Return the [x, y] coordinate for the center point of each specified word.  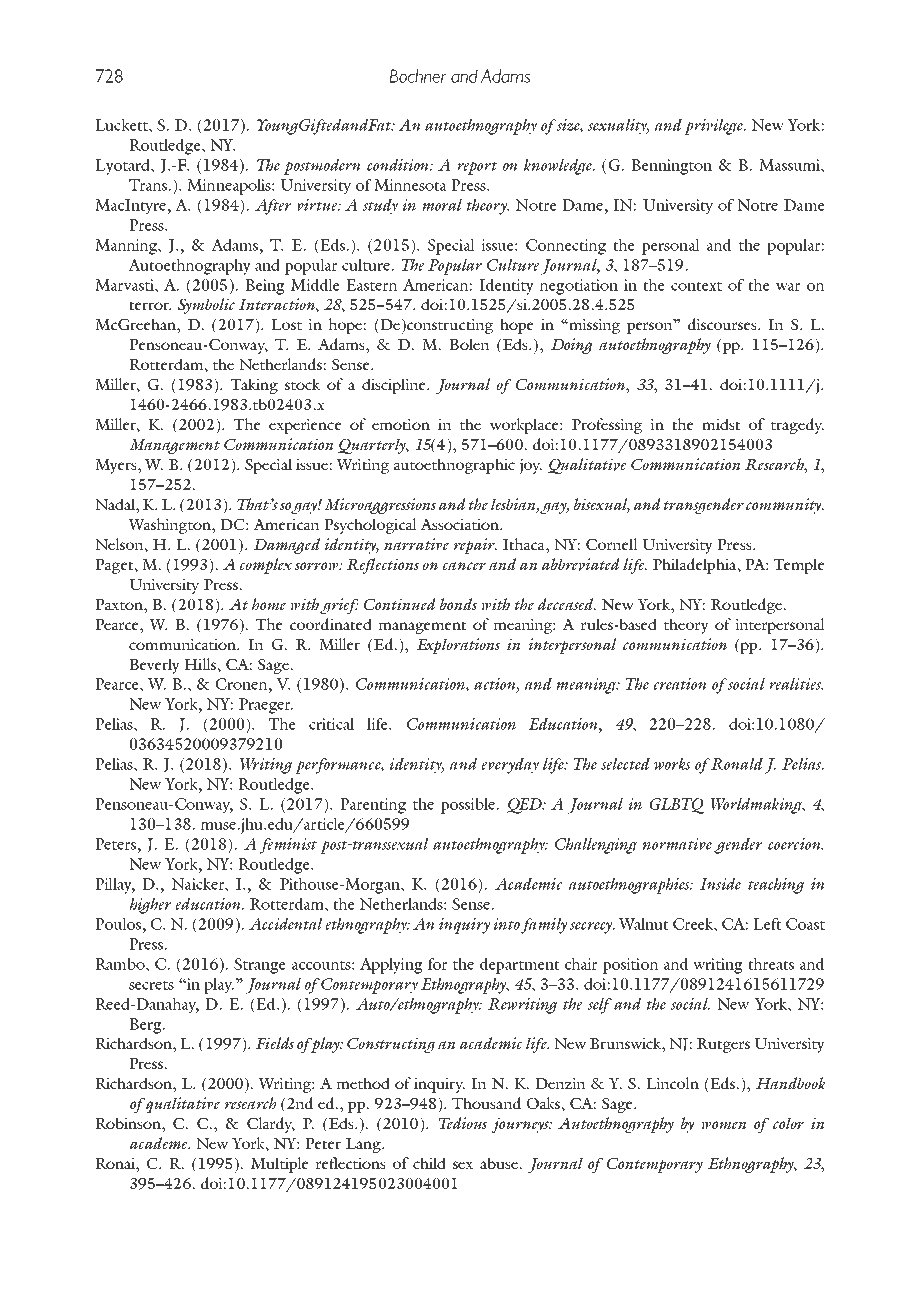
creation [680, 684]
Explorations [458, 646]
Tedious [463, 1123]
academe [160, 1143]
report [477, 168]
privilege [714, 127]
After [273, 207]
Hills [201, 664]
